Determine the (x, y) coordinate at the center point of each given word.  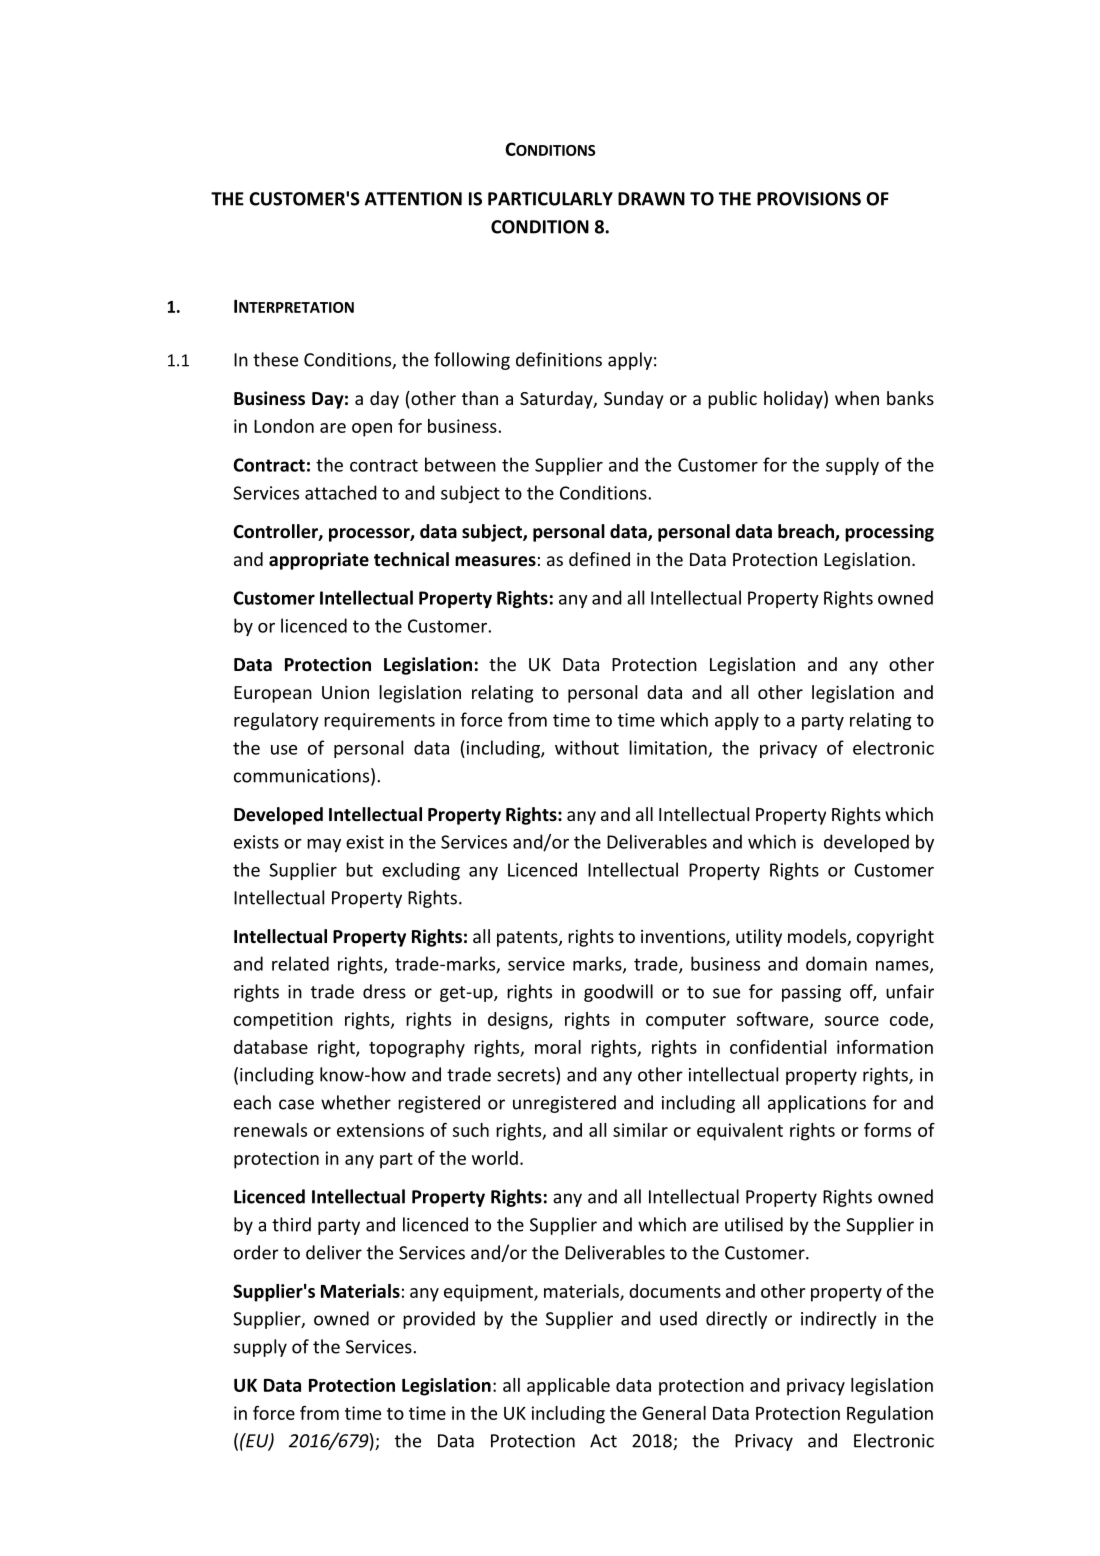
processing (889, 533)
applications (817, 1104)
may (324, 845)
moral (558, 1047)
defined (599, 559)
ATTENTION (413, 199)
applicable (568, 1387)
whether (356, 1102)
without (587, 747)
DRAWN (651, 199)
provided (439, 1320)
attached (341, 492)
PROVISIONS (809, 199)
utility (759, 938)
